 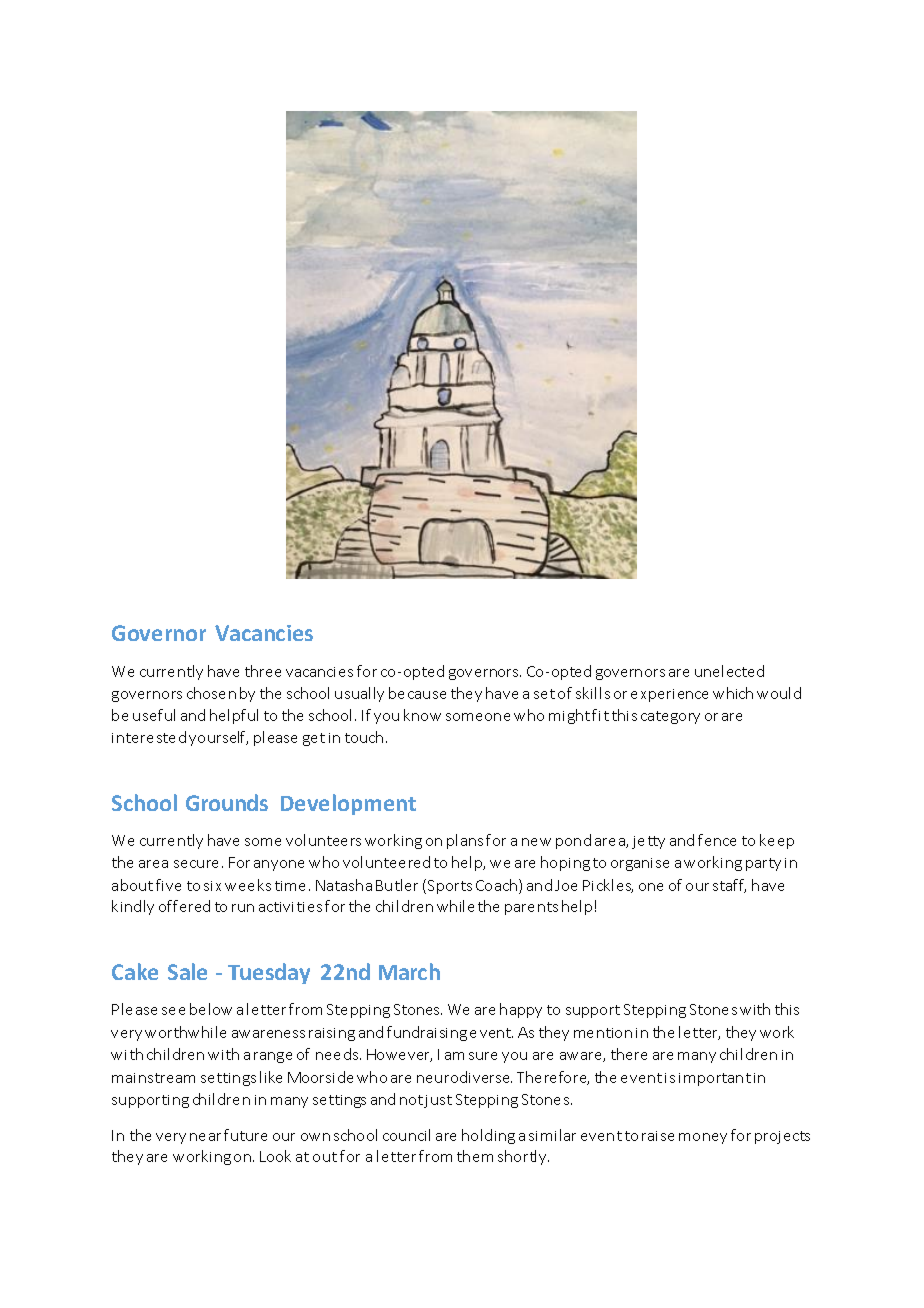 What do you see at coordinates (205, 1137) in the document?
I see `near` at bounding box center [205, 1137].
